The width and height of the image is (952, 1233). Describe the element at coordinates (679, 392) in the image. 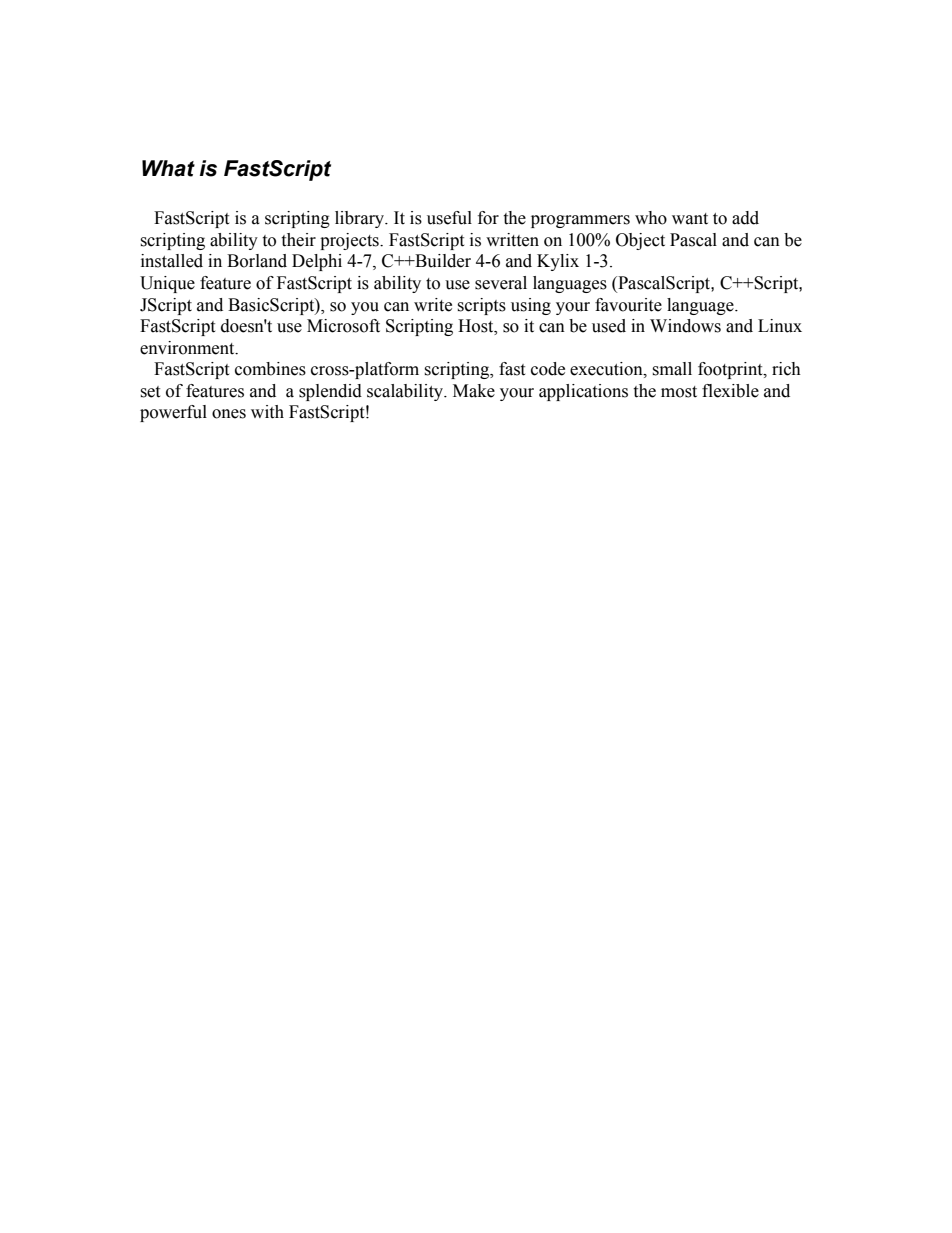

I see `most` at that location.
